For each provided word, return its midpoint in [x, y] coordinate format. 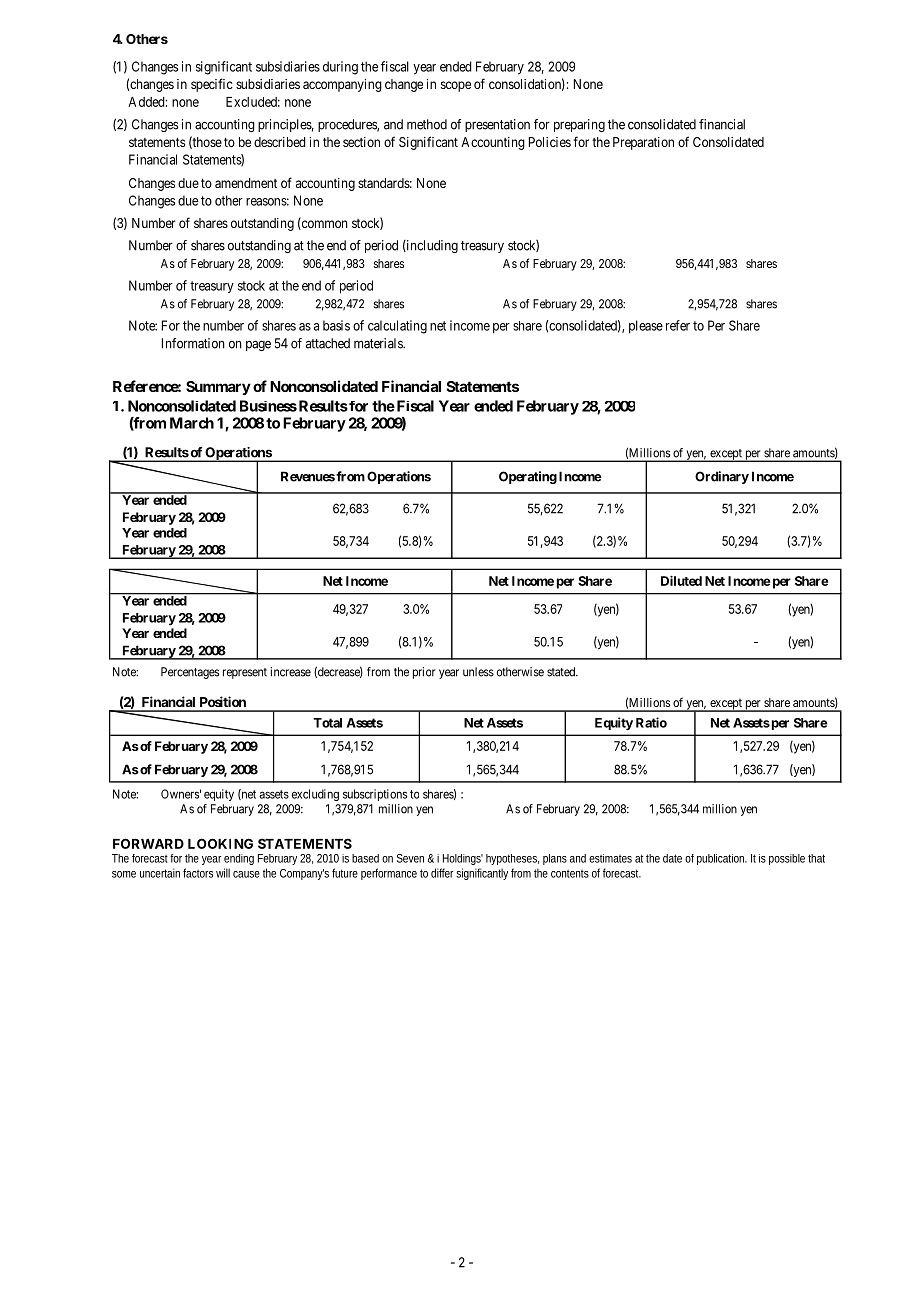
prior [424, 673]
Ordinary [722, 477]
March [192, 423]
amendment [246, 183]
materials [379, 343]
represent [245, 673]
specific [212, 85]
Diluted [681, 581]
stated [562, 672]
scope [456, 86]
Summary [218, 388]
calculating [397, 327]
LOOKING [220, 843]
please [646, 327]
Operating [528, 477]
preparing [579, 125]
